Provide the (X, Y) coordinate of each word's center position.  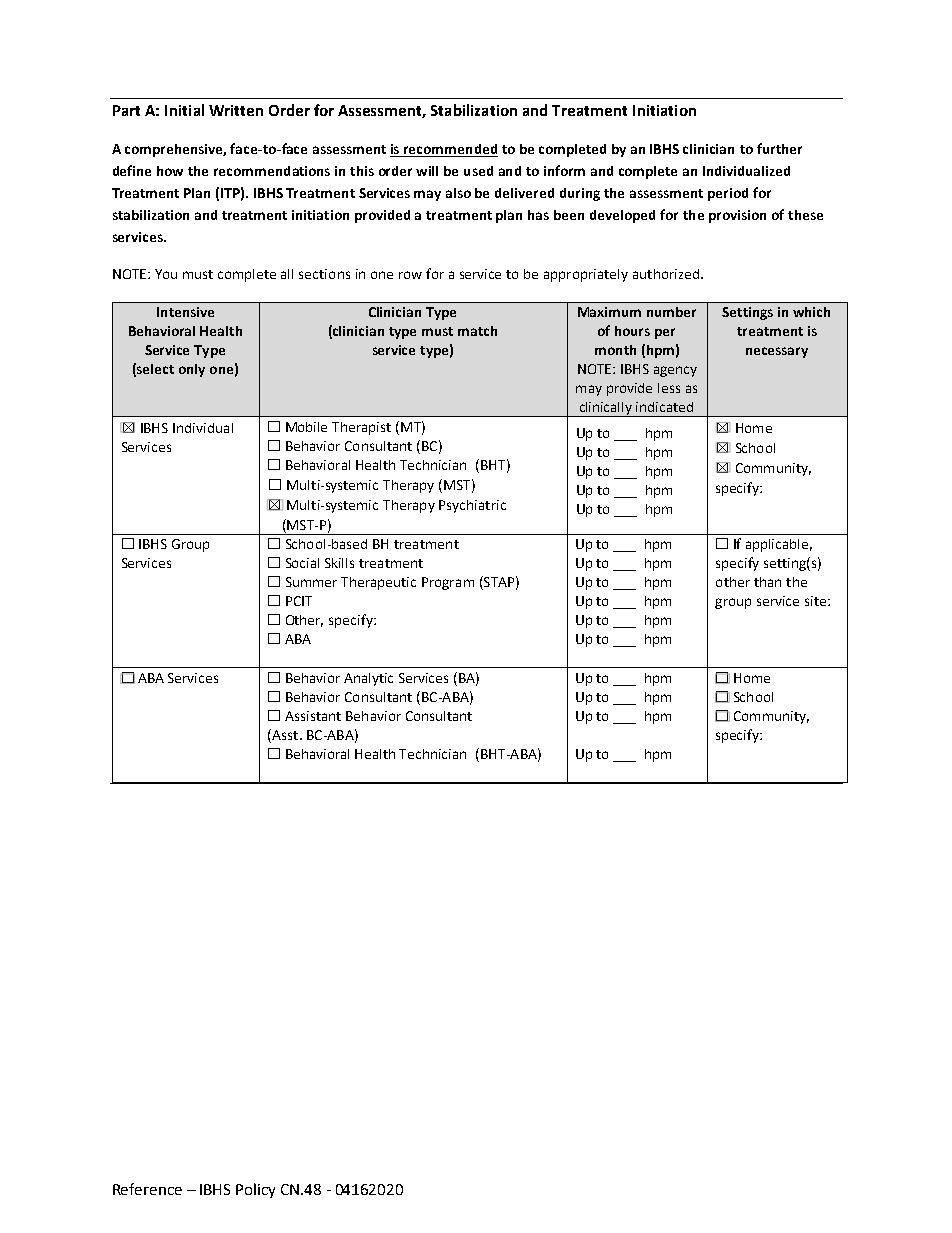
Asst (284, 736)
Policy (255, 1190)
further (779, 148)
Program (448, 583)
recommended (450, 150)
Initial (184, 110)
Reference (147, 1189)
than (767, 582)
